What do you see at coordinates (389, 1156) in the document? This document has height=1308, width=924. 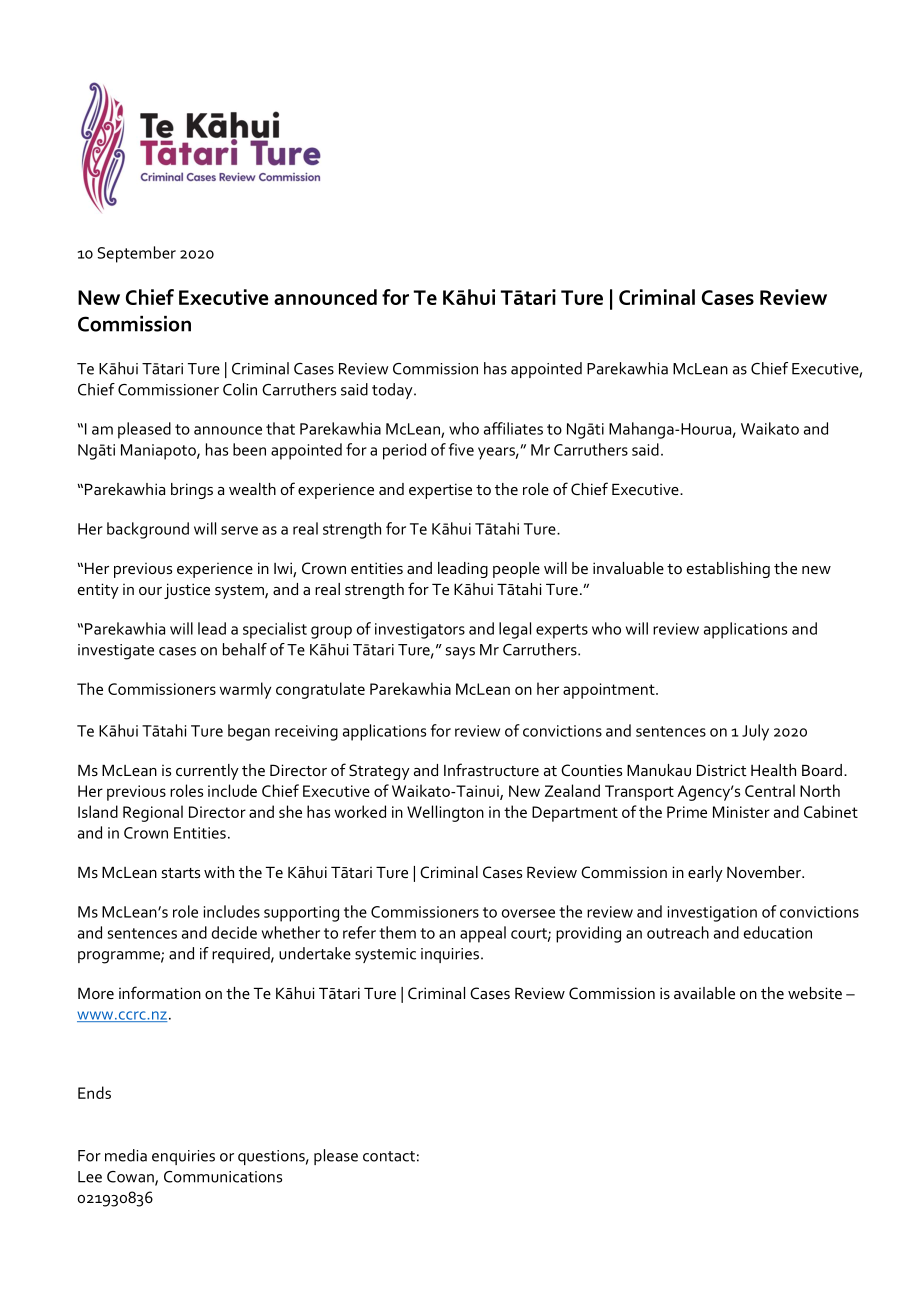 I see `contact` at bounding box center [389, 1156].
